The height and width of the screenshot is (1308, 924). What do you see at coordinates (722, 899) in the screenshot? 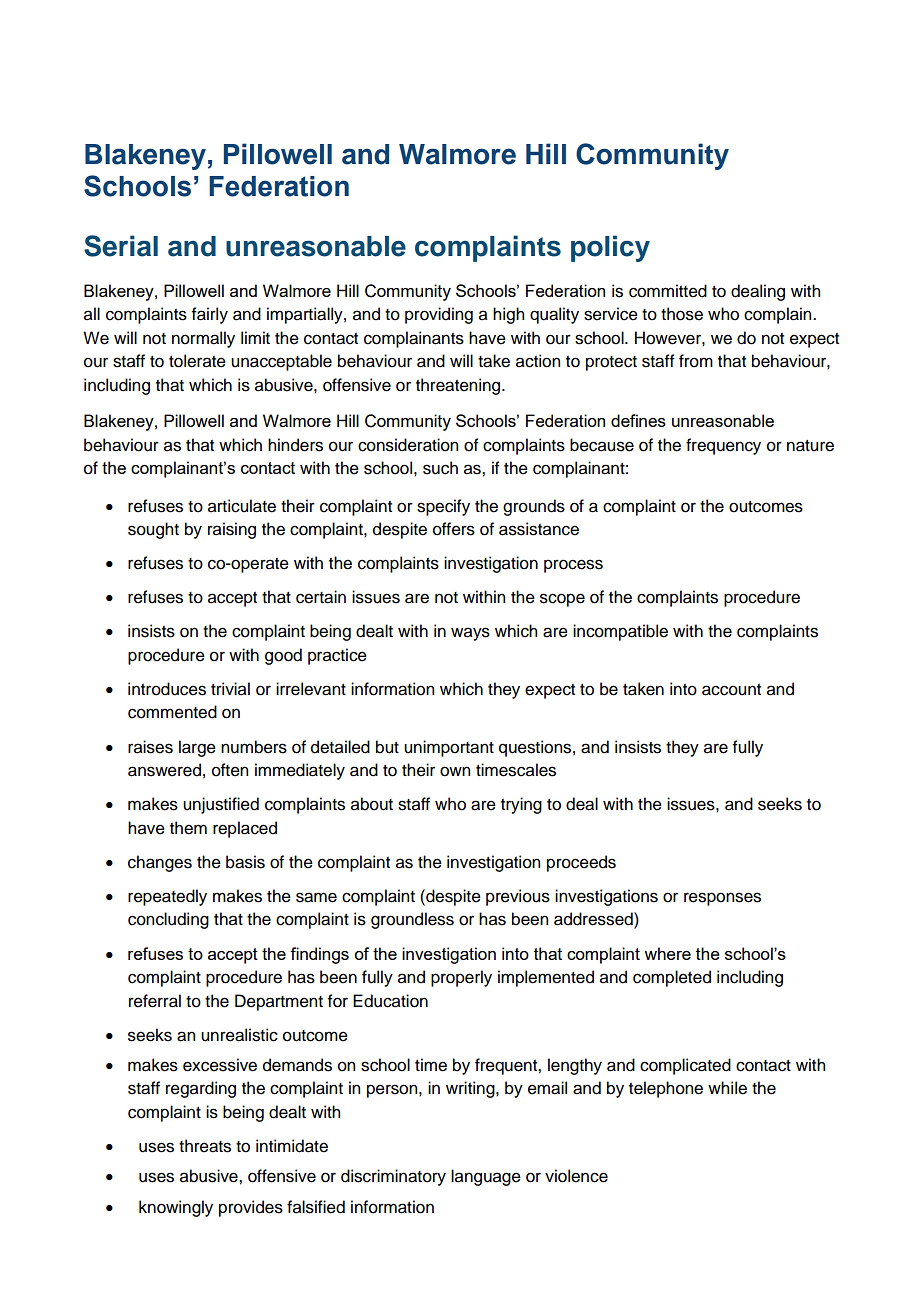
I see `responses` at bounding box center [722, 899].
